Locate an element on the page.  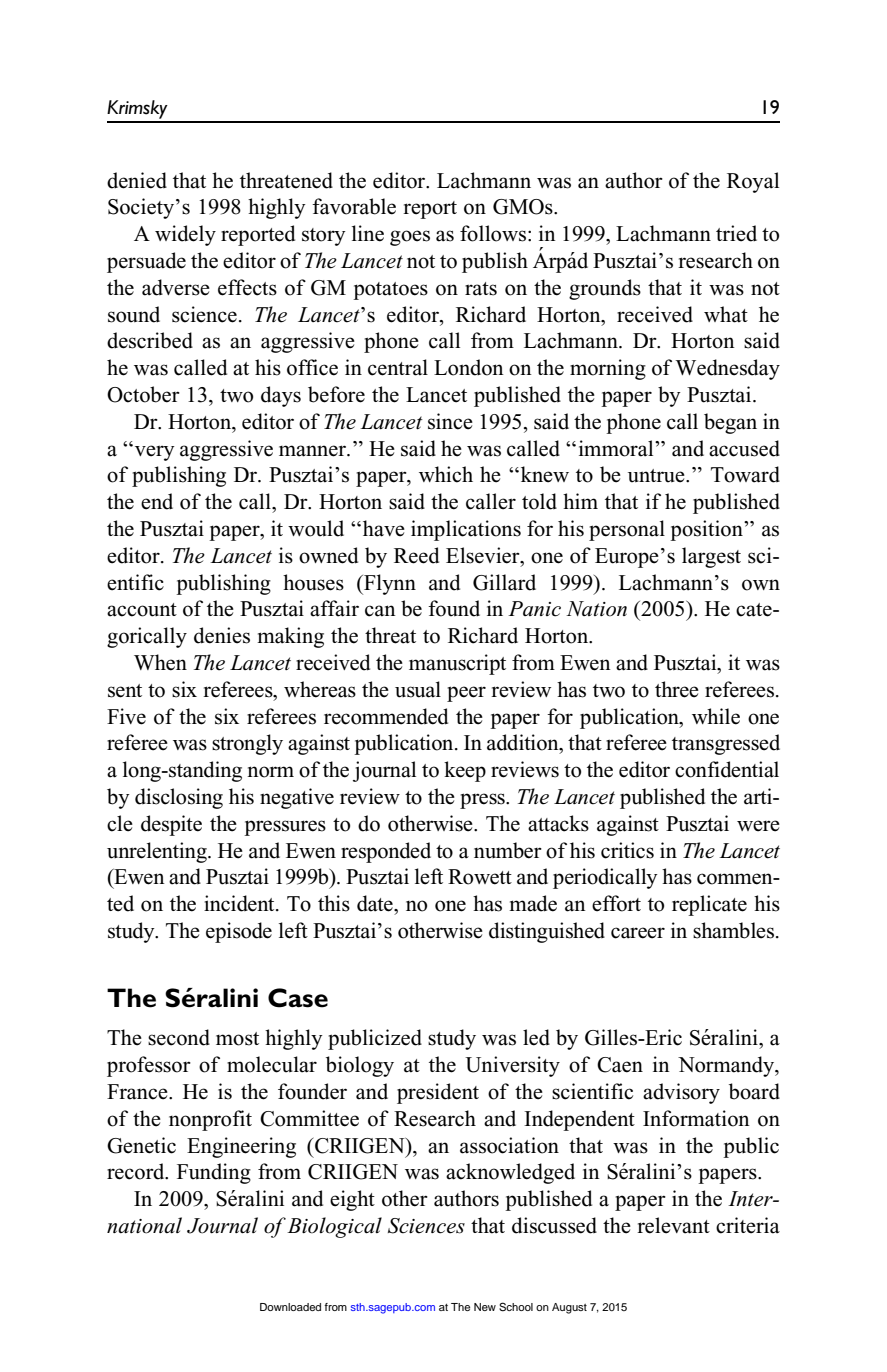
Downloaded is located at coordinates (290, 1307).
